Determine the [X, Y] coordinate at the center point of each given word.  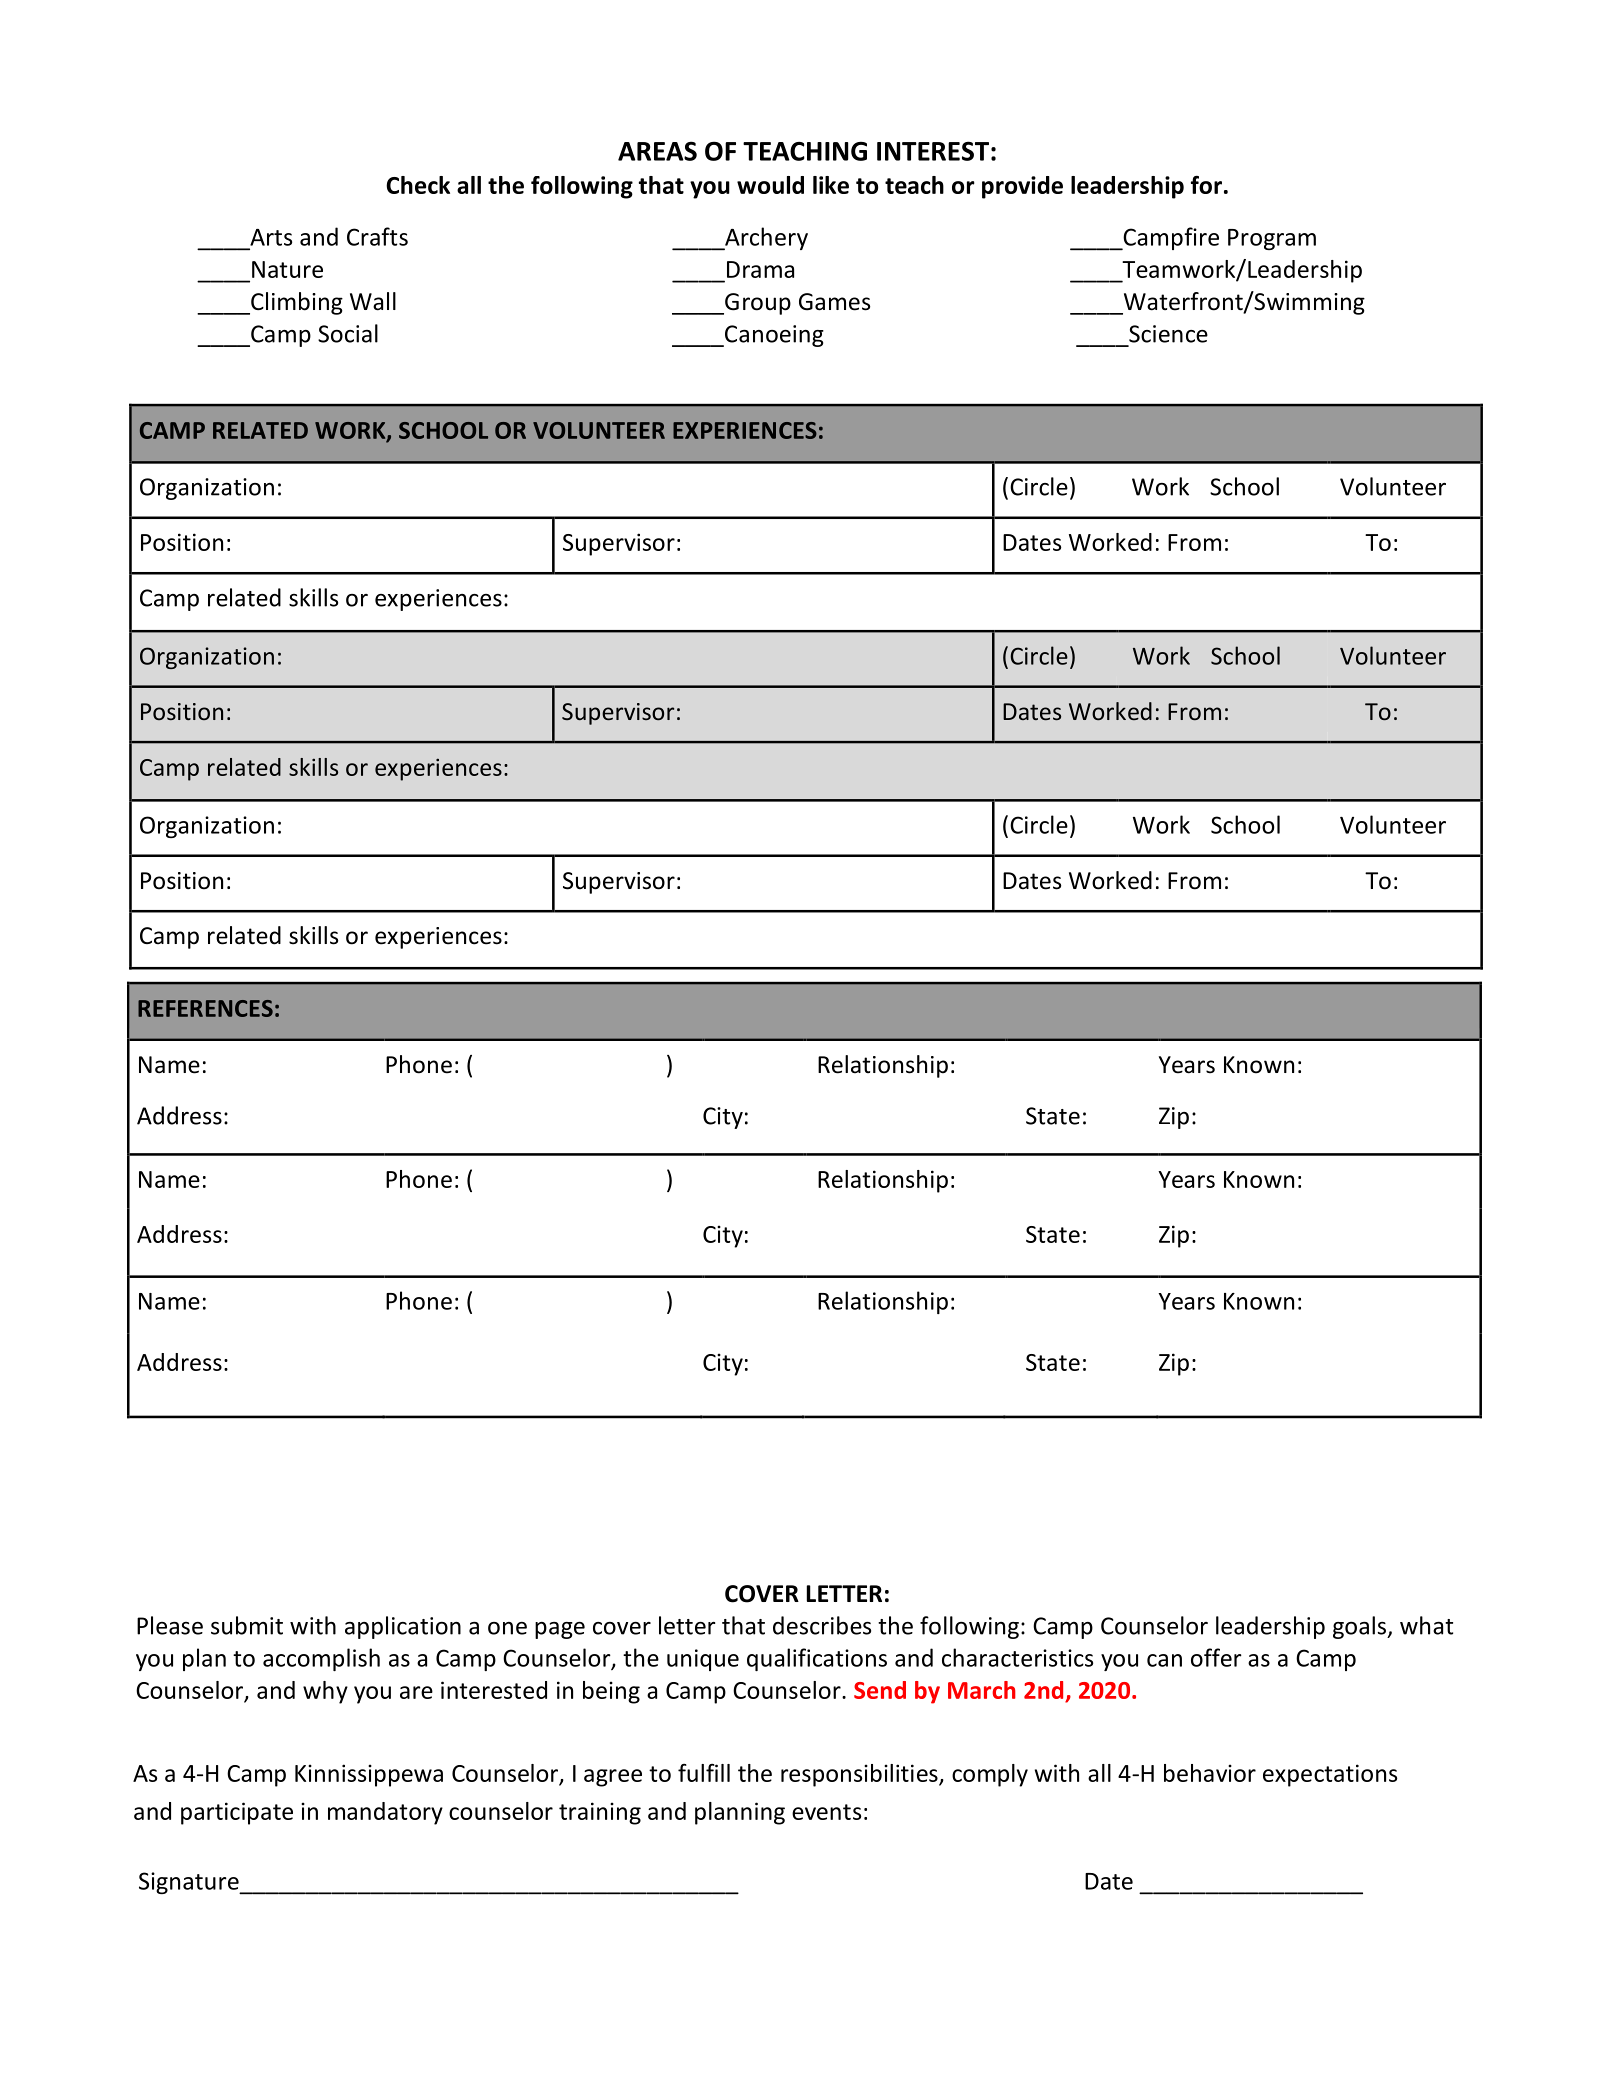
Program [1272, 239]
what [1426, 1625]
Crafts [377, 236]
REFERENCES [205, 1008]
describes [822, 1625]
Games [834, 302]
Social [348, 333]
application [403, 1627]
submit [247, 1625]
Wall [373, 301]
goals [1361, 1627]
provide [1022, 187]
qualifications [817, 1659]
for [1206, 184]
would [770, 185]
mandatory [385, 1813]
